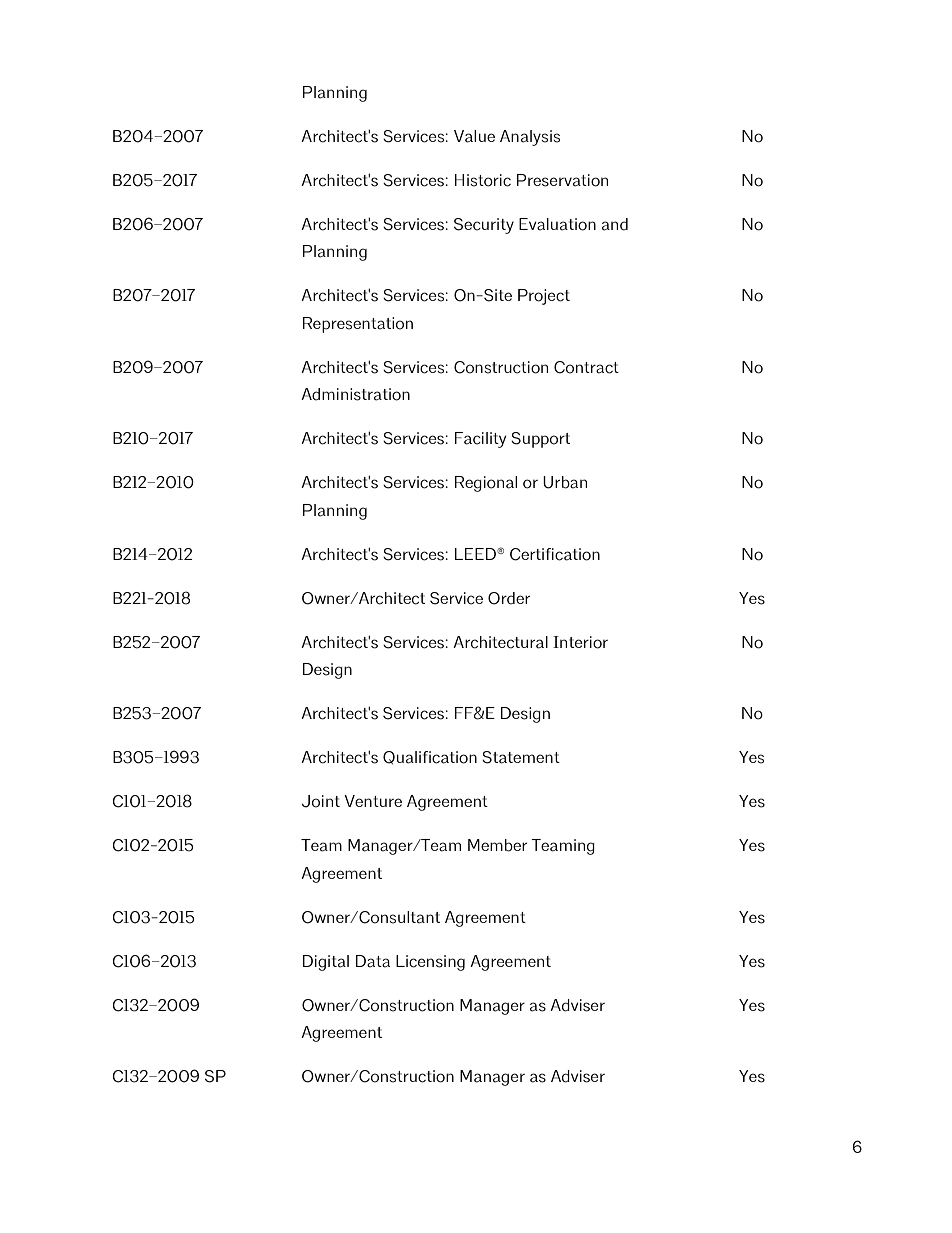 This screenshot has width=952, height=1233. What do you see at coordinates (586, 367) in the screenshot?
I see `Contract` at bounding box center [586, 367].
